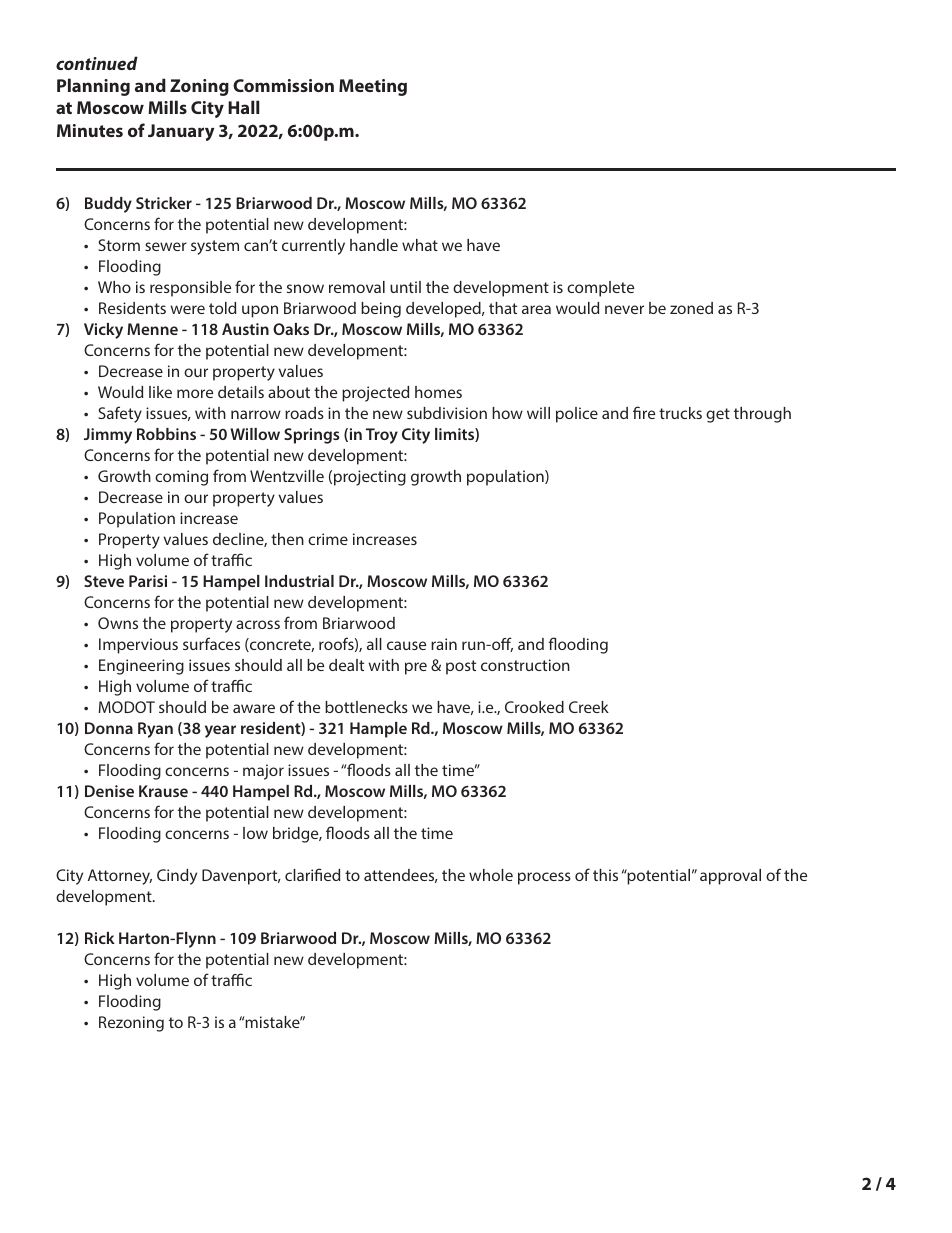 This page has width=952, height=1233. Describe the element at coordinates (416, 668) in the page. I see `pre` at that location.
